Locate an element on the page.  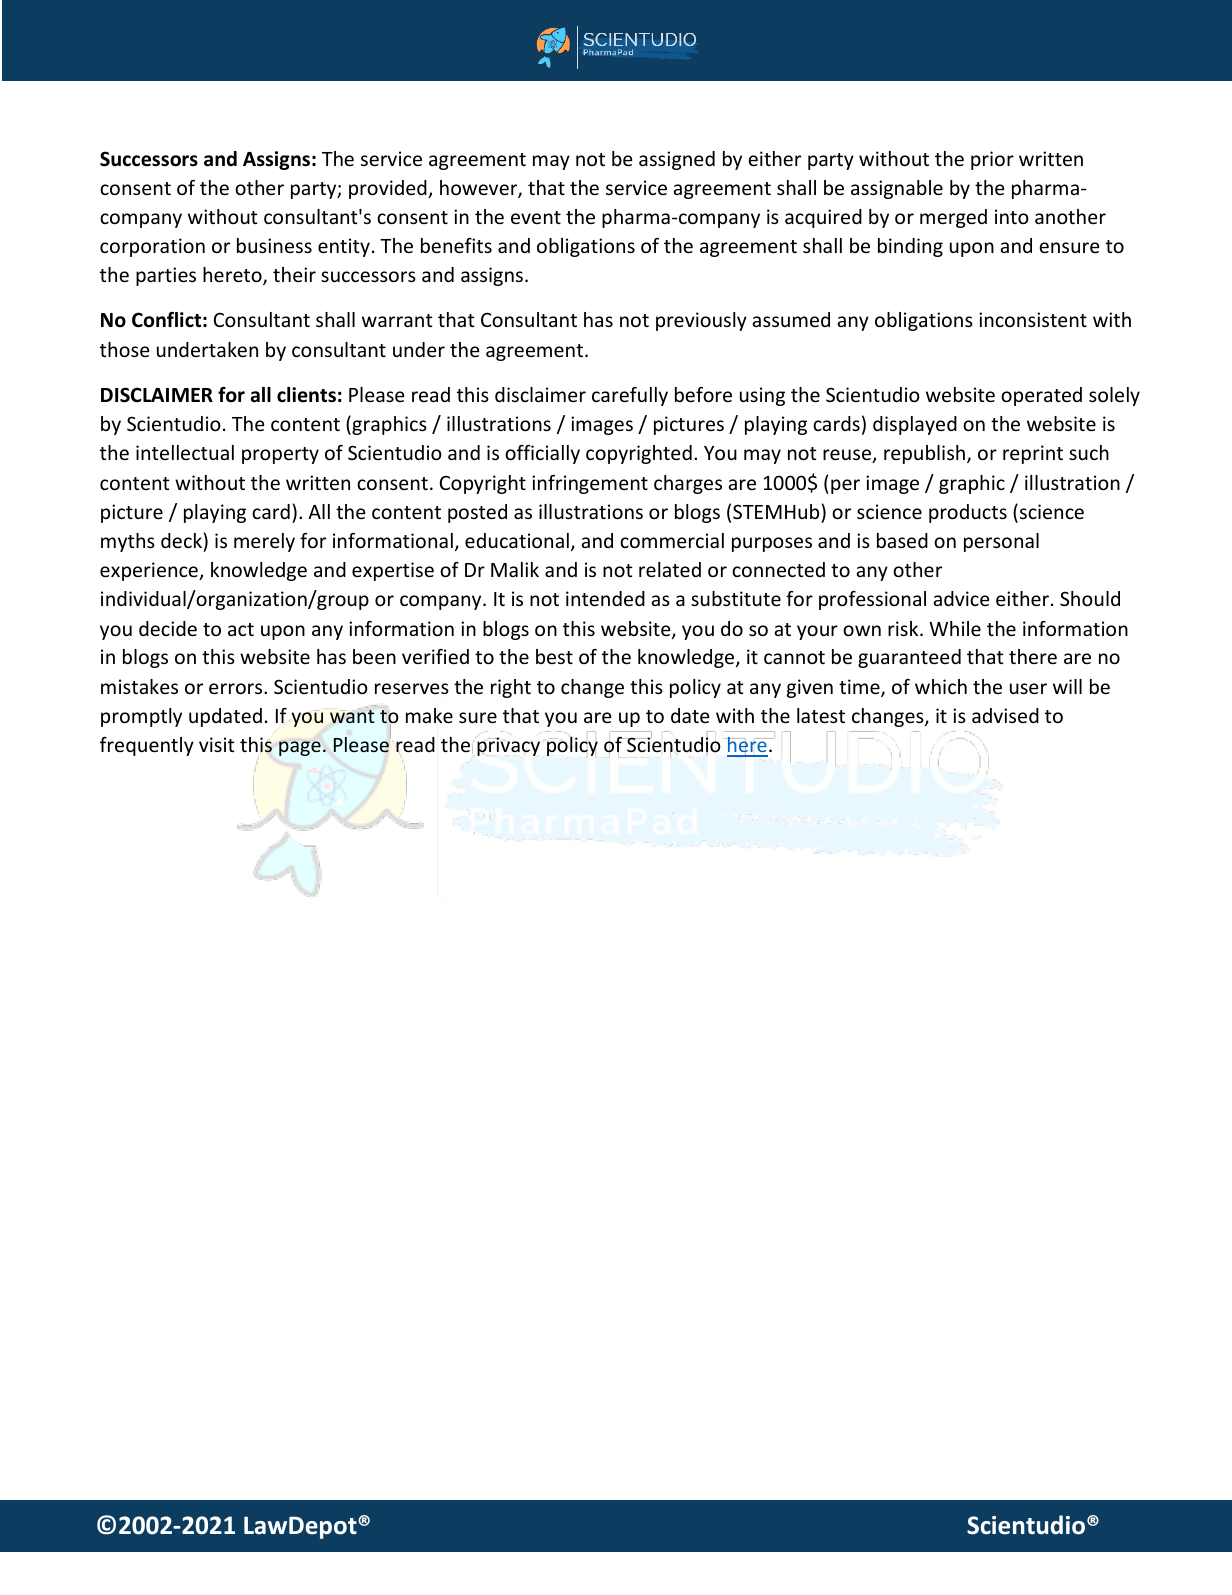
carefully is located at coordinates (630, 396).
